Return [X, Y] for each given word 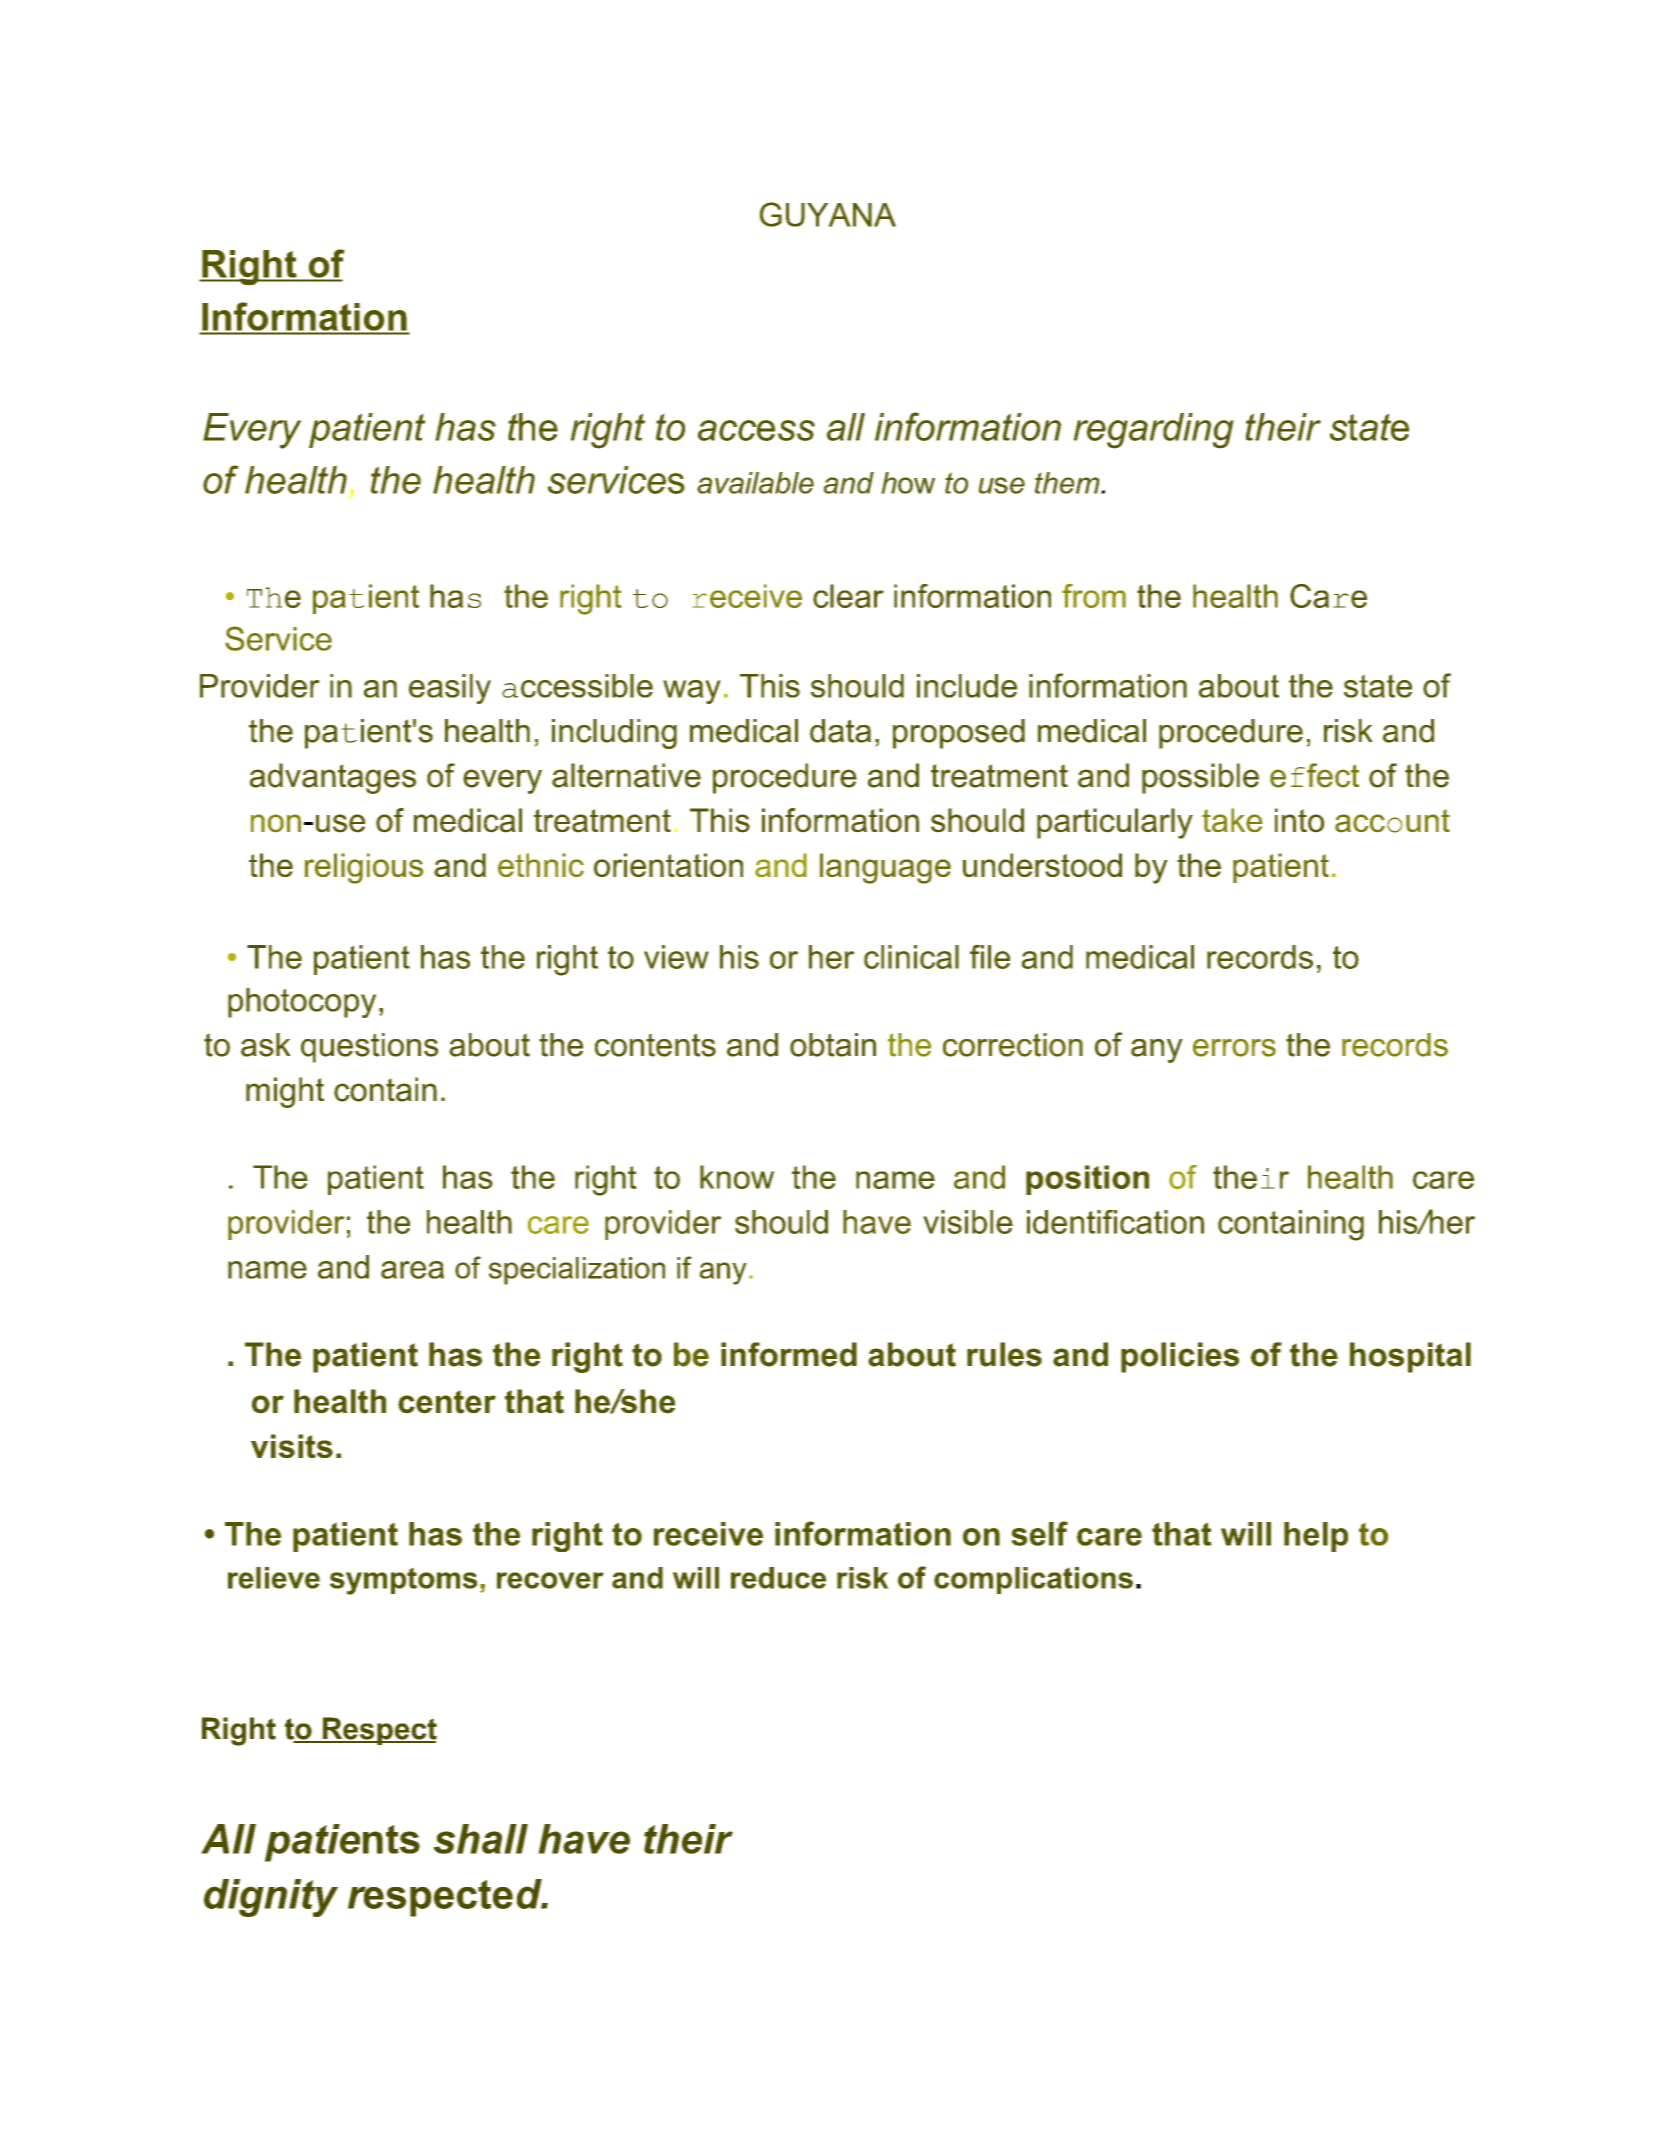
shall [481, 1839]
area [412, 1270]
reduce [778, 1578]
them [1068, 483]
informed [789, 1354]
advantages [333, 778]
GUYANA [828, 214]
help [1316, 1537]
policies [1180, 1357]
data [840, 731]
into [1299, 820]
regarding [1154, 431]
